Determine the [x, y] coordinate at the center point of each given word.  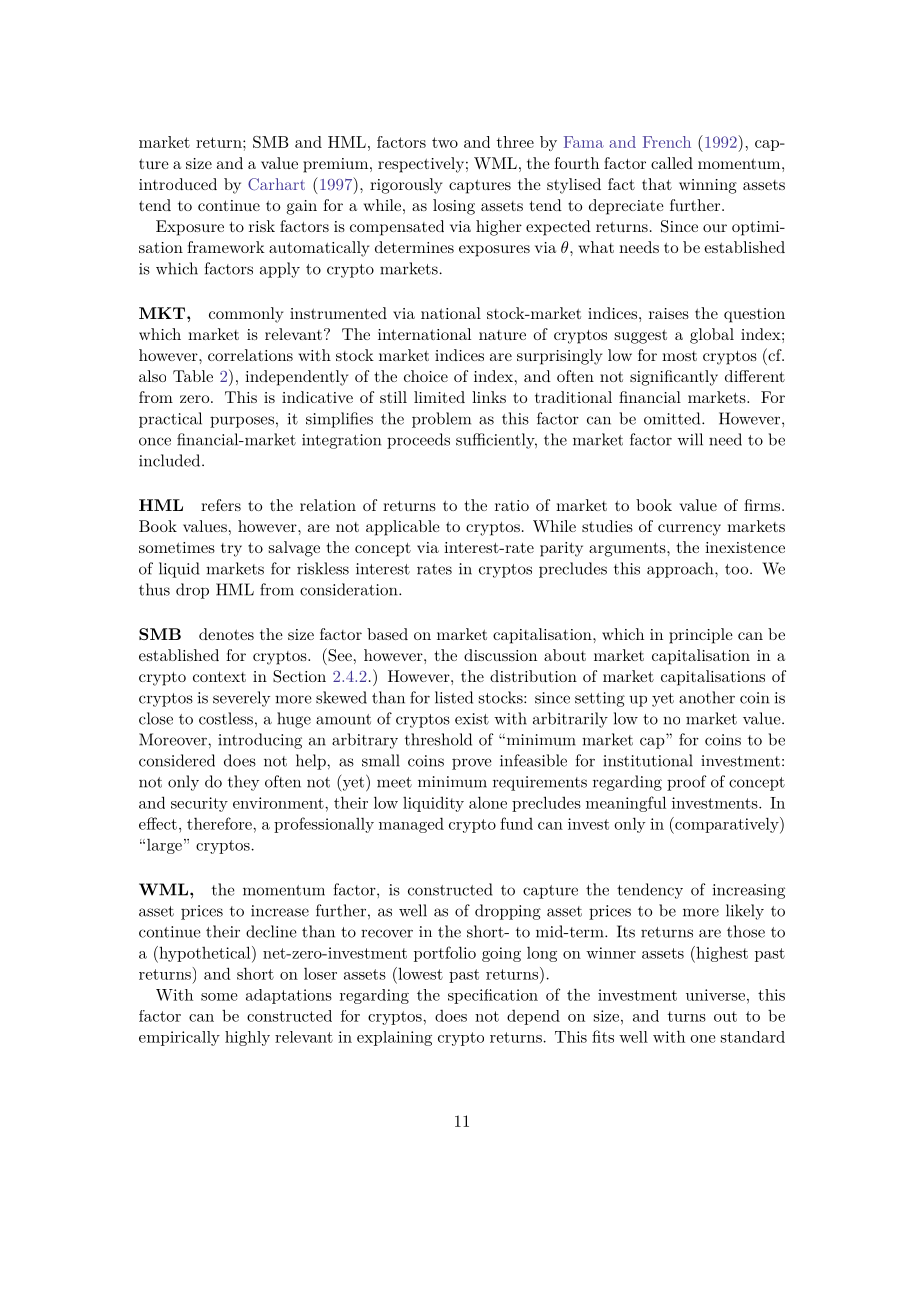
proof [686, 783]
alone [488, 802]
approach [680, 570]
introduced [178, 184]
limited [439, 397]
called [672, 163]
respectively [421, 165]
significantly [674, 378]
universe [715, 995]
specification [493, 996]
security [199, 804]
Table [193, 376]
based [387, 634]
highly [247, 1038]
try [231, 550]
